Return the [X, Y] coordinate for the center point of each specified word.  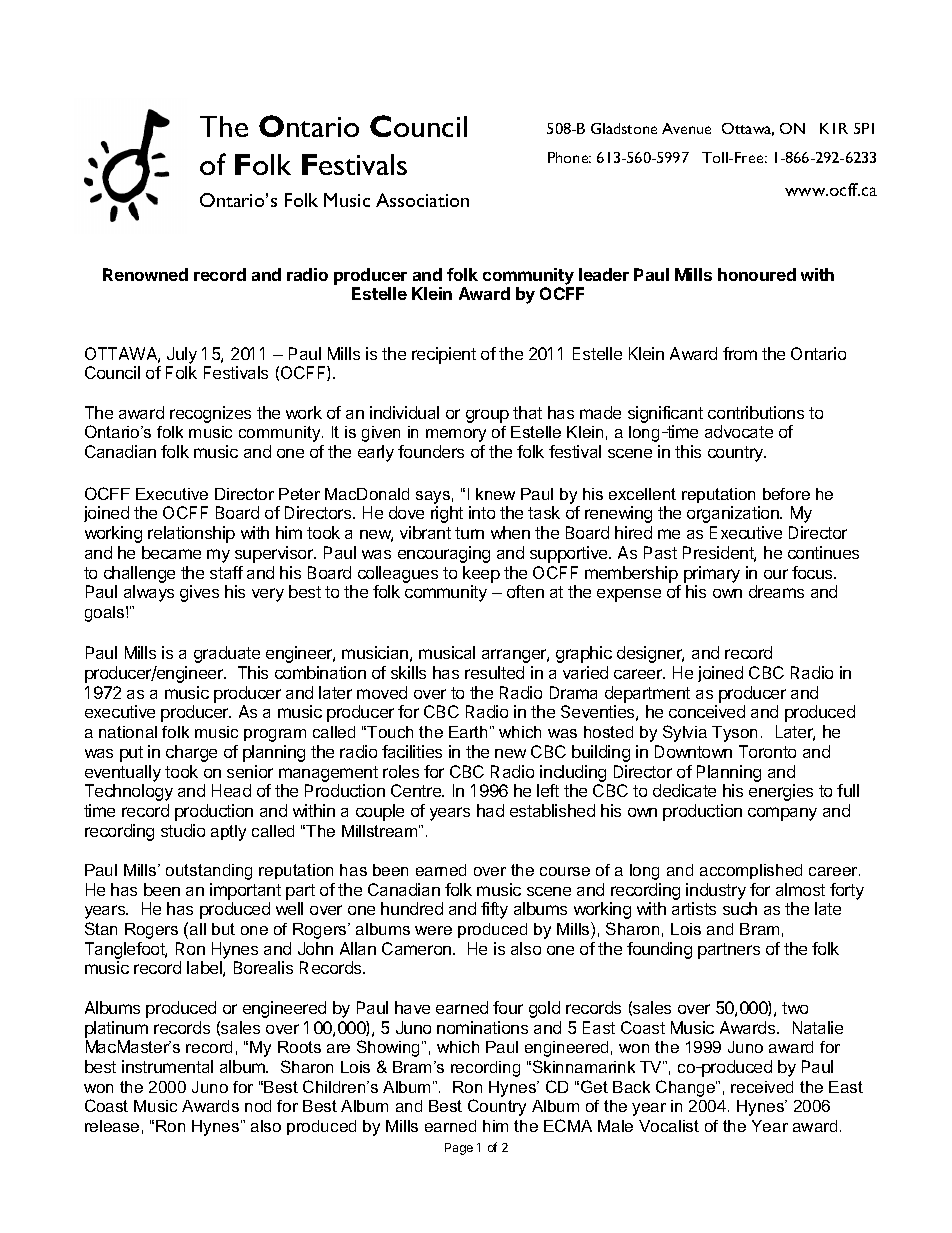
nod [258, 1106]
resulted [494, 672]
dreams [776, 591]
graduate [227, 654]
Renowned [145, 274]
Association [422, 200]
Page [459, 1149]
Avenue [686, 128]
